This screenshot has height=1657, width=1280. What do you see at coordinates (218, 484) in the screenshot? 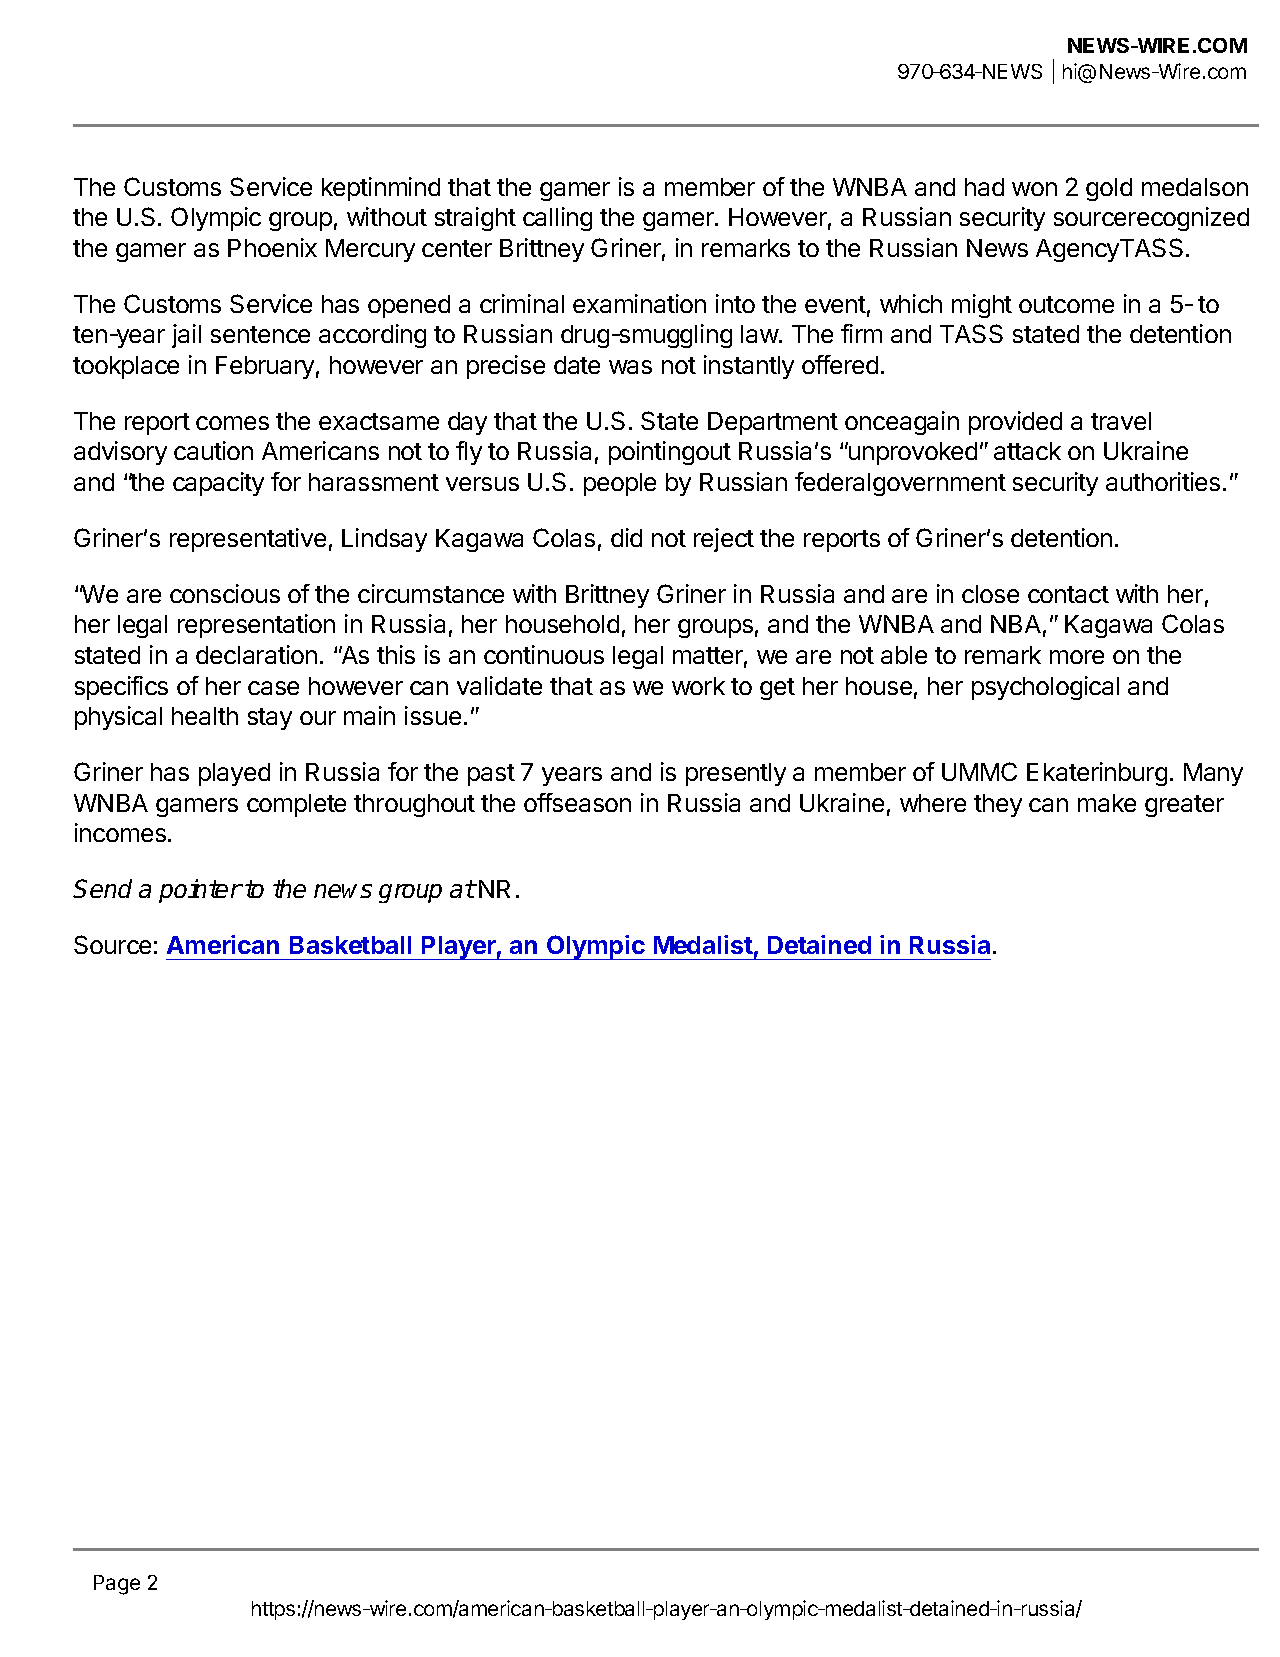
I see `capacity` at bounding box center [218, 484].
